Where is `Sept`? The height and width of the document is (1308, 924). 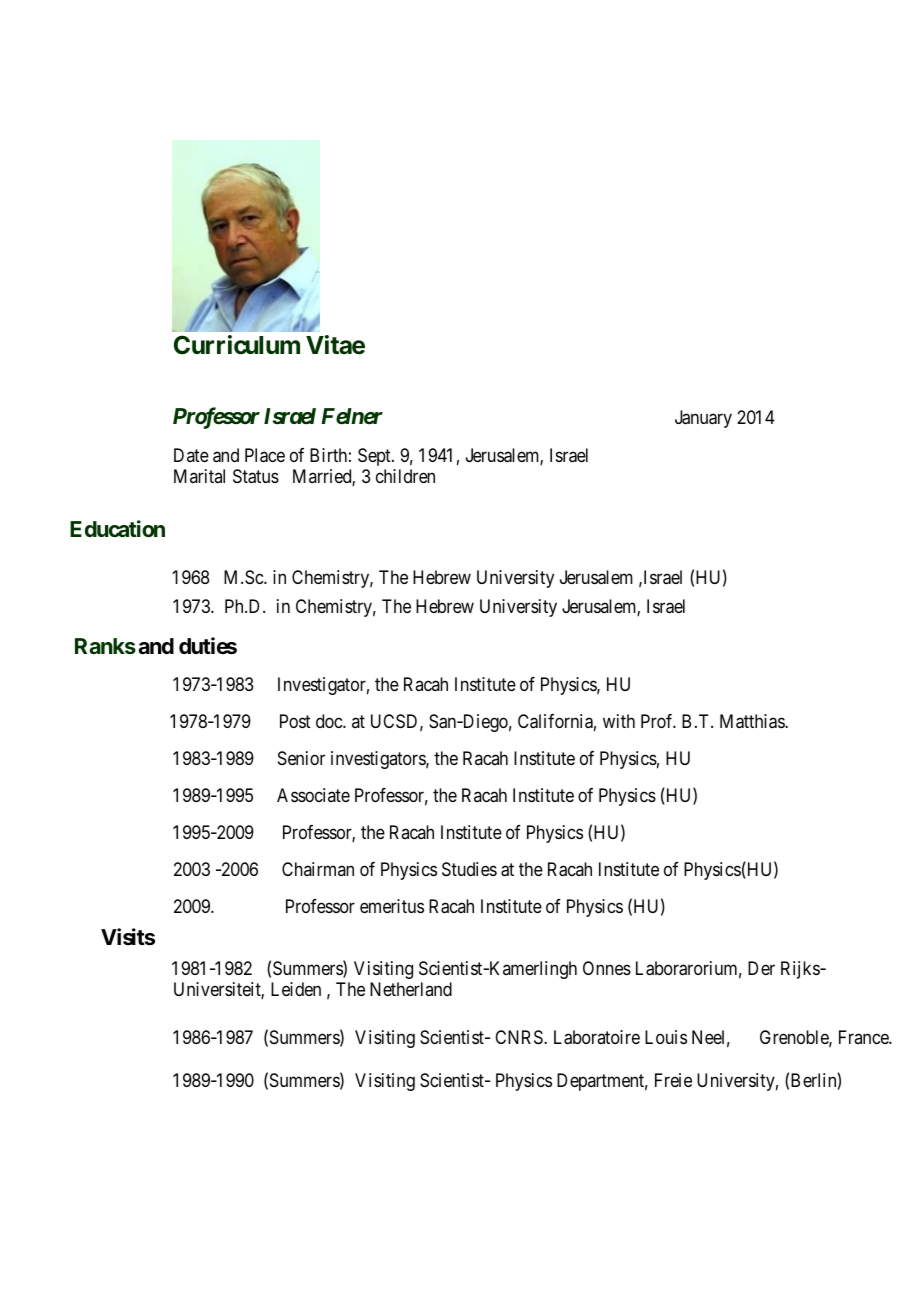
Sept is located at coordinates (375, 457).
